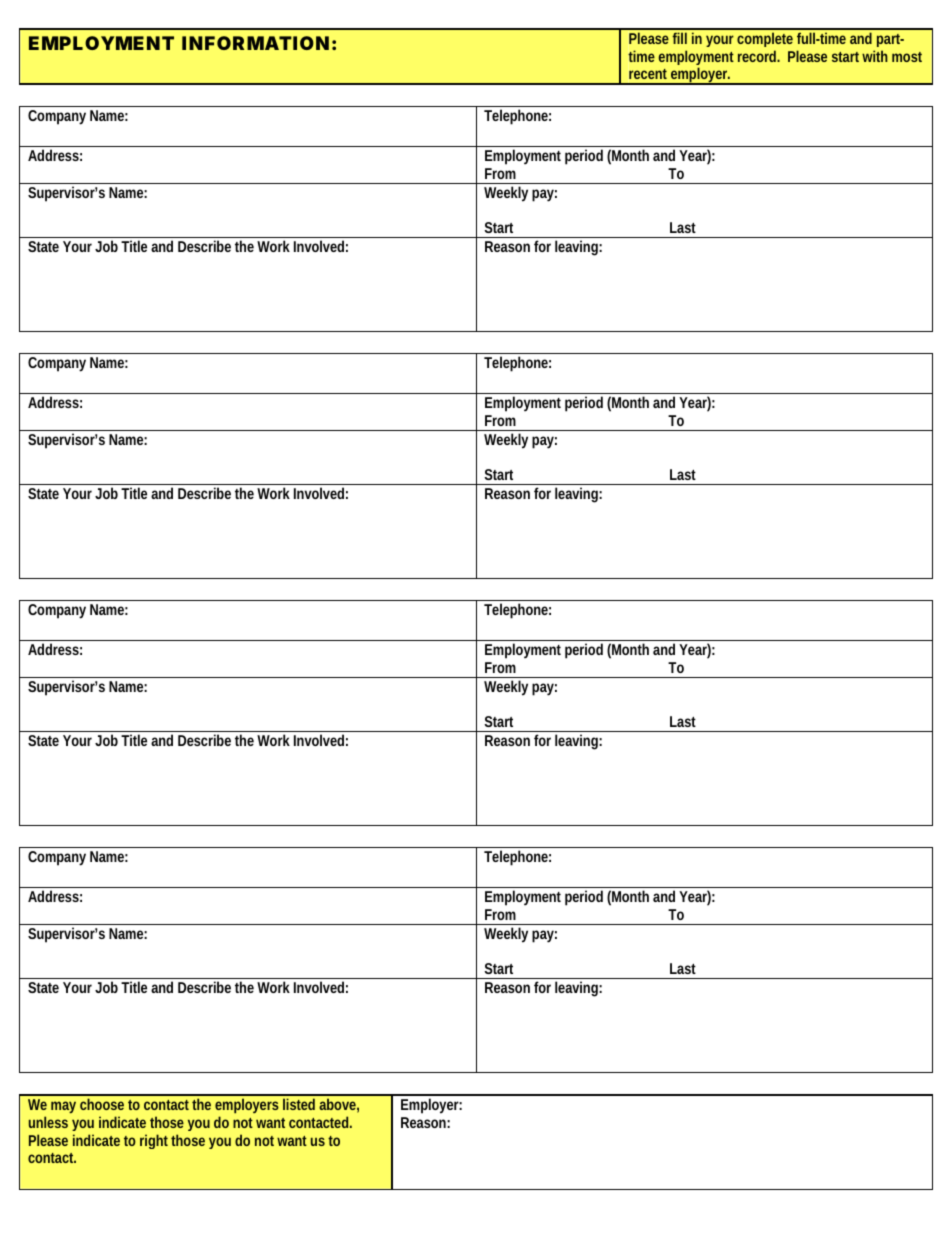  Describe the element at coordinates (255, 43) in the screenshot. I see `INFORMATION` at that location.
